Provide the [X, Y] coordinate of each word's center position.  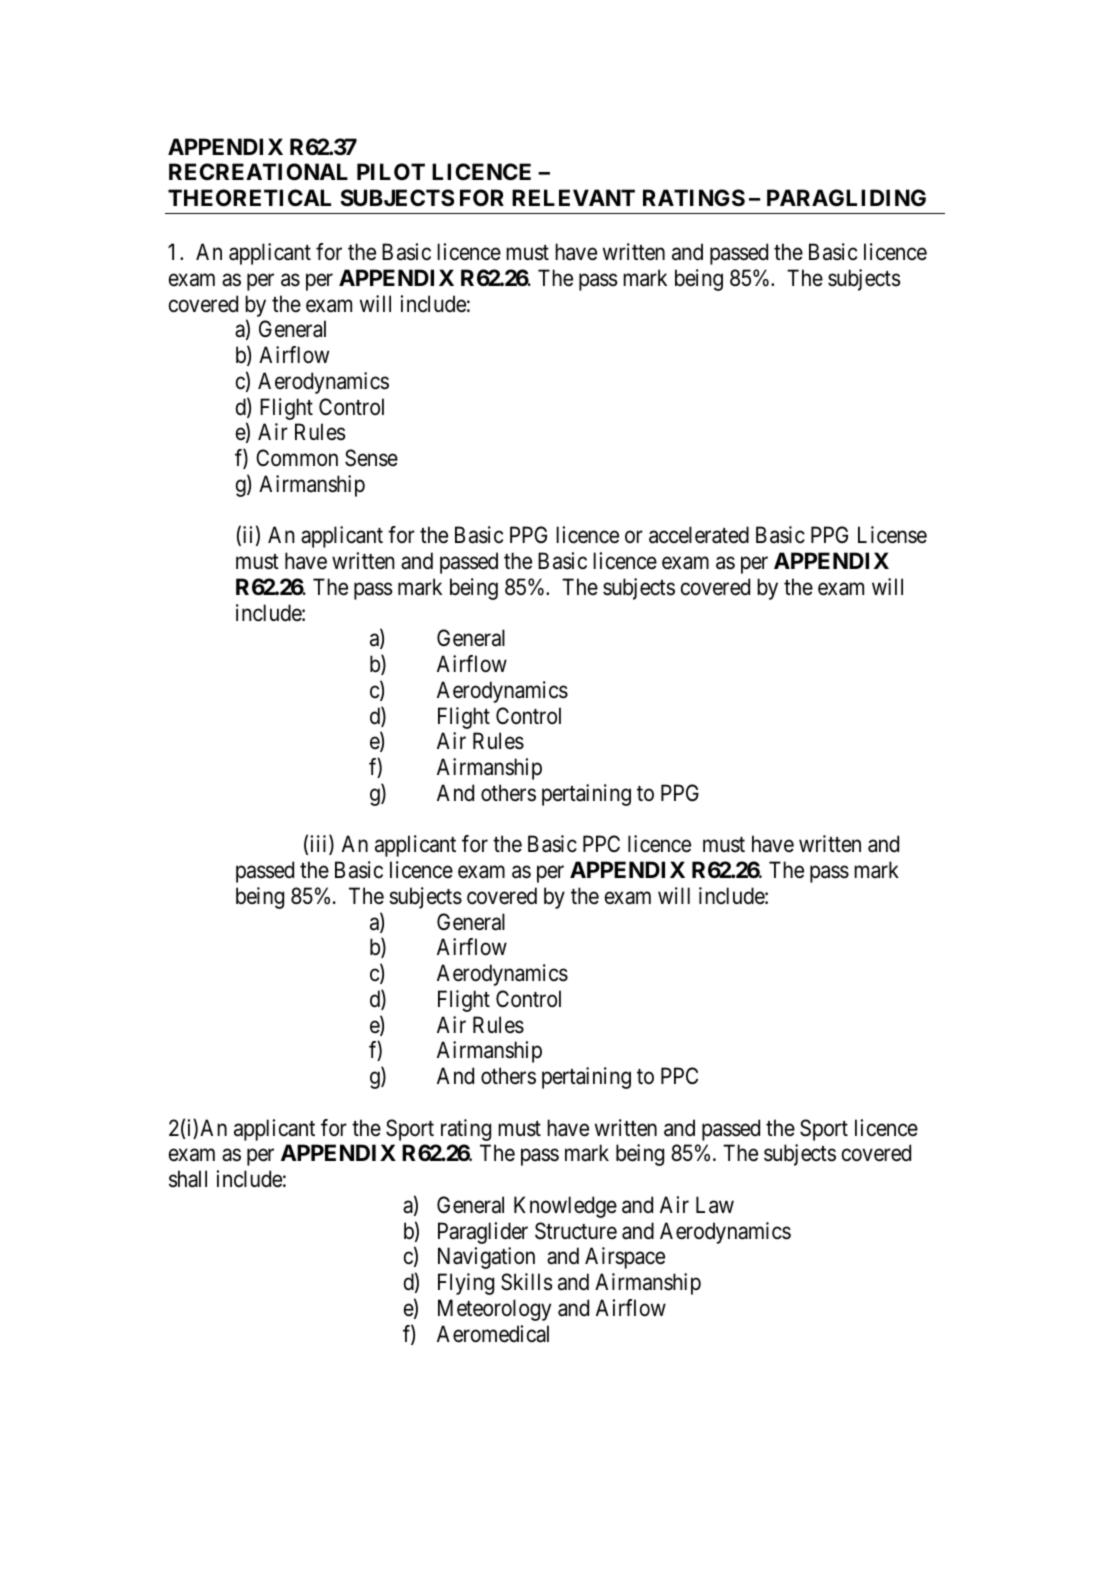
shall [188, 1179]
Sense [371, 458]
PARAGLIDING [846, 197]
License [892, 535]
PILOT [391, 171]
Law [715, 1205]
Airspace [625, 1258]
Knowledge [565, 1207]
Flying [466, 1284]
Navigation [486, 1258]
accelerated [699, 535]
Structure [576, 1231]
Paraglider [483, 1233]
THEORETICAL [249, 198]
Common [297, 457]
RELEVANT [573, 197]
